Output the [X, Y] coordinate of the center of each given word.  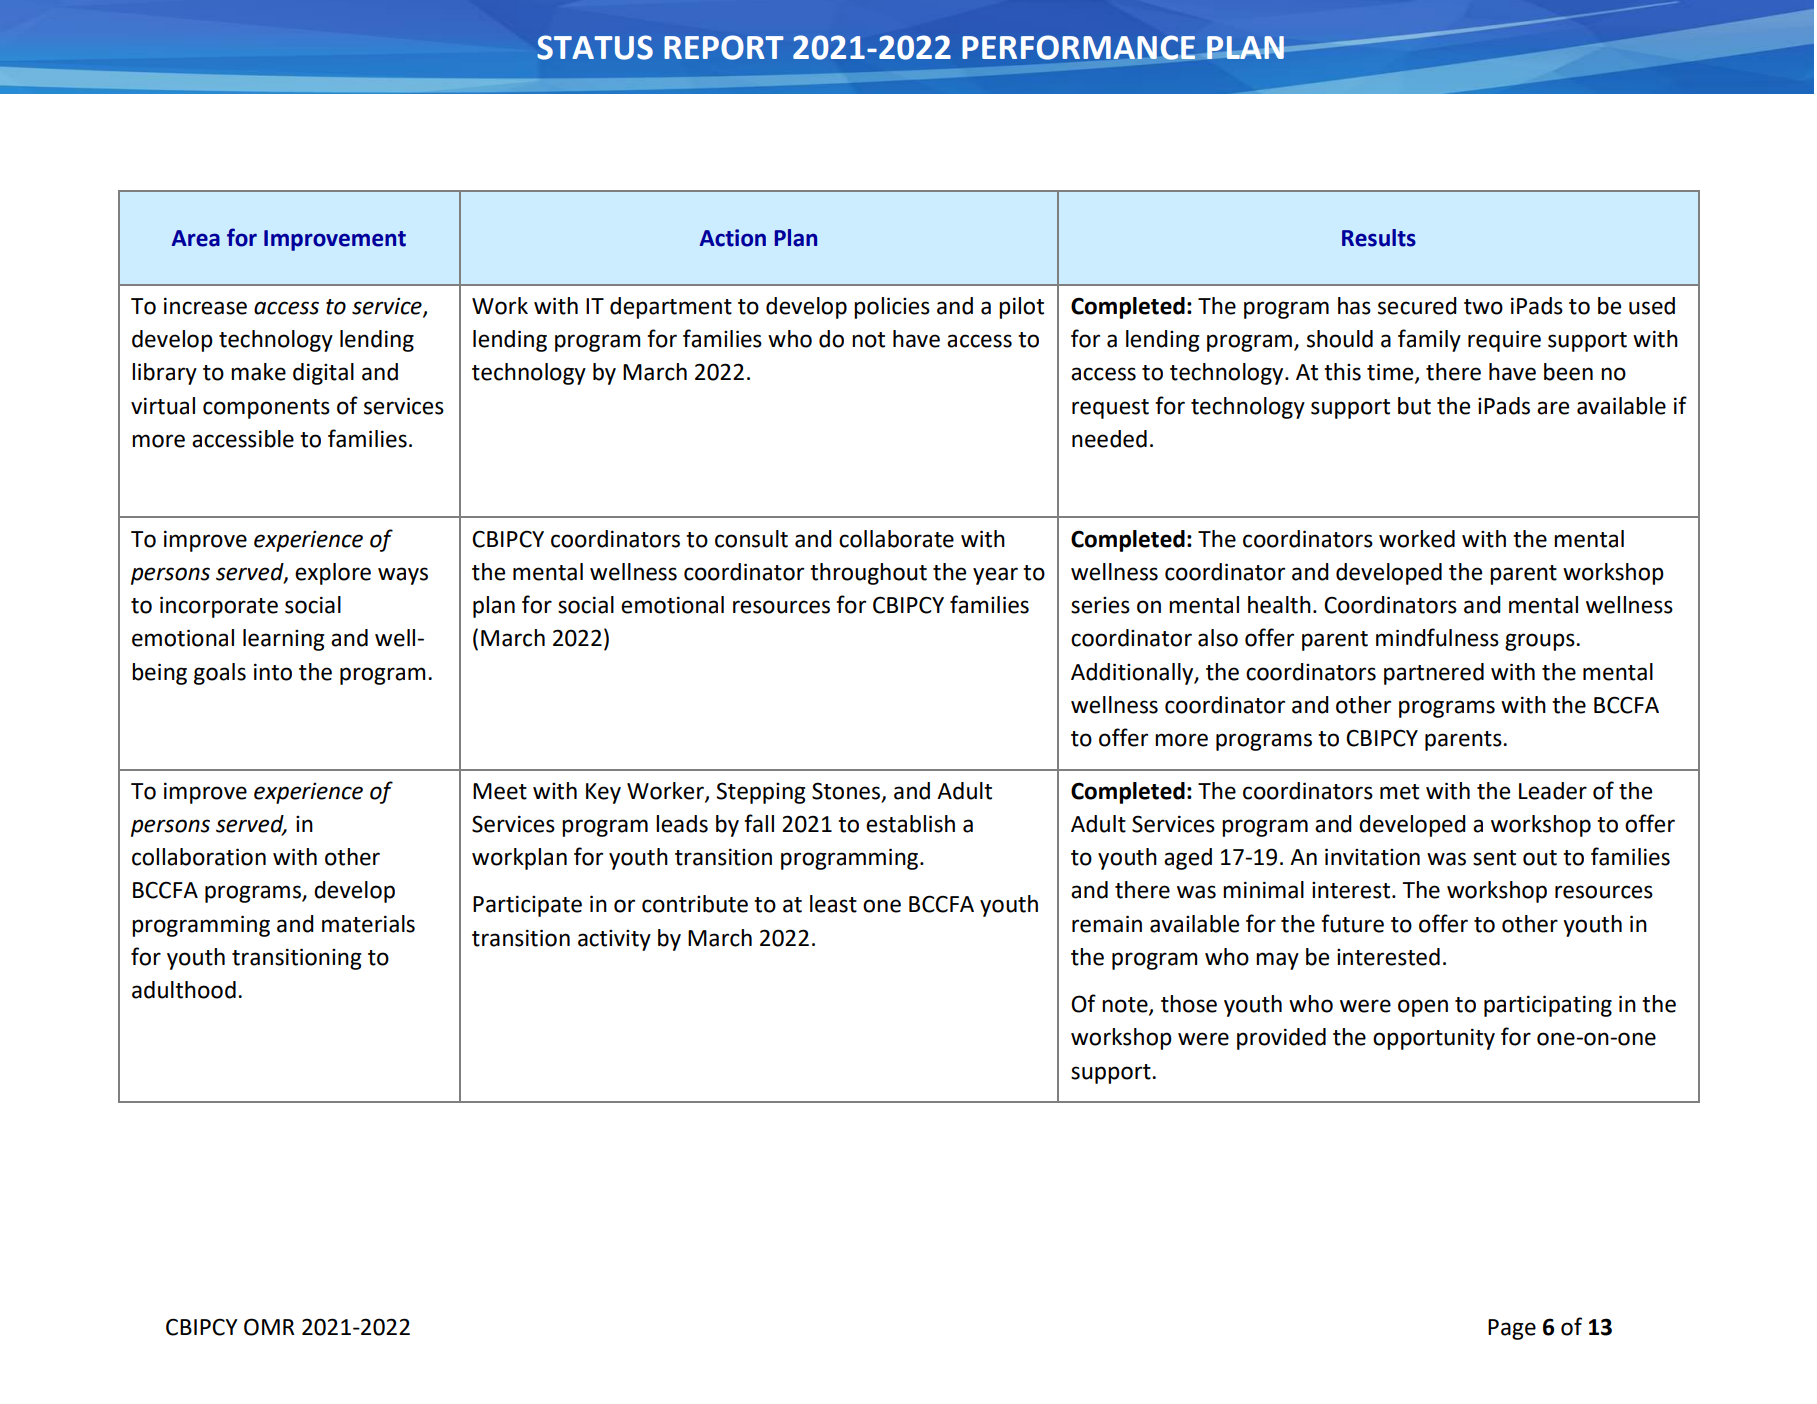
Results [1379, 238]
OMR [269, 1327]
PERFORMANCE [1078, 47]
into [273, 672]
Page [1512, 1329]
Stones [847, 791]
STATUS [595, 47]
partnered [1434, 674]
